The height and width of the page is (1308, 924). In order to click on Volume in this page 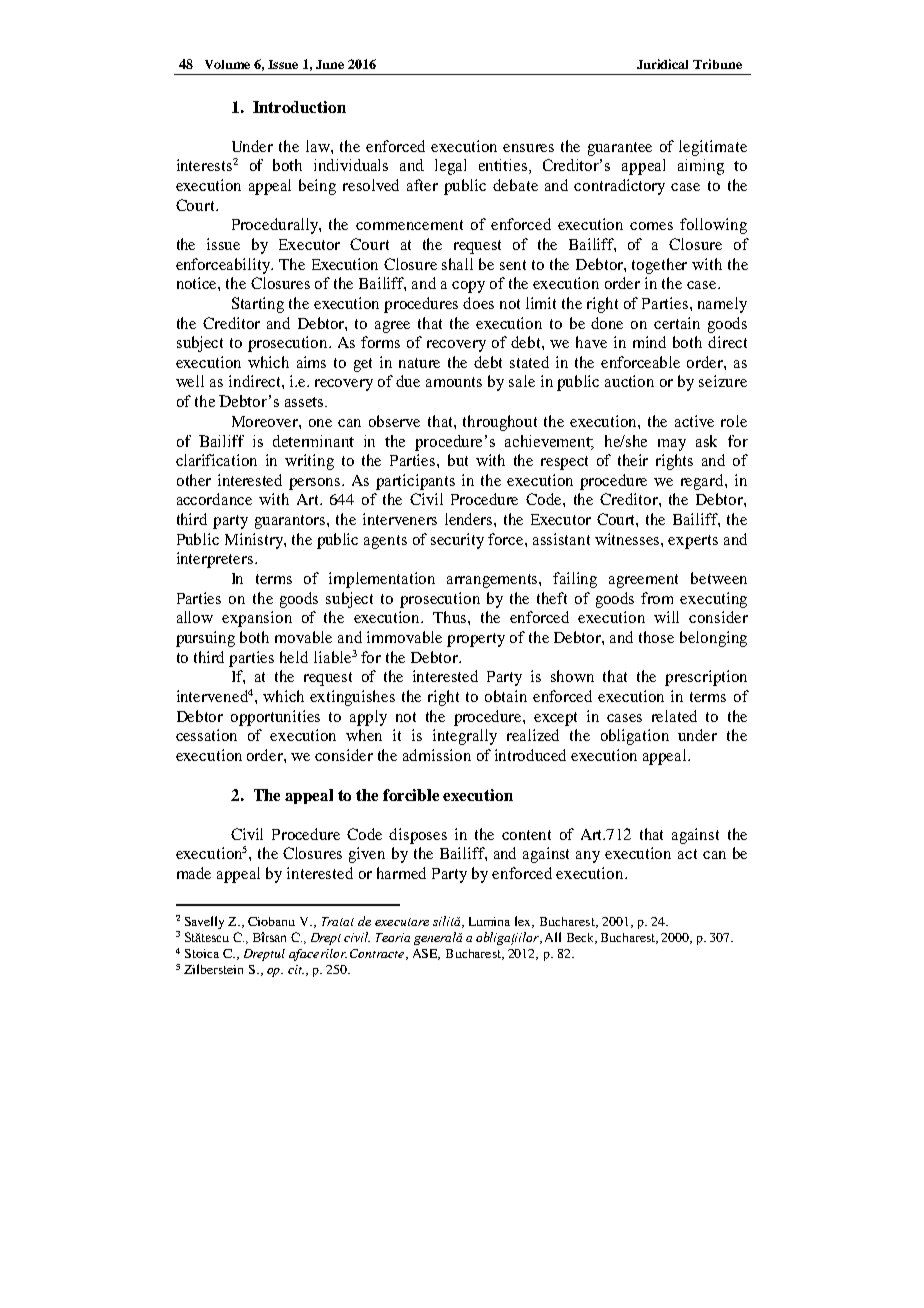, I will do `click(227, 64)`.
